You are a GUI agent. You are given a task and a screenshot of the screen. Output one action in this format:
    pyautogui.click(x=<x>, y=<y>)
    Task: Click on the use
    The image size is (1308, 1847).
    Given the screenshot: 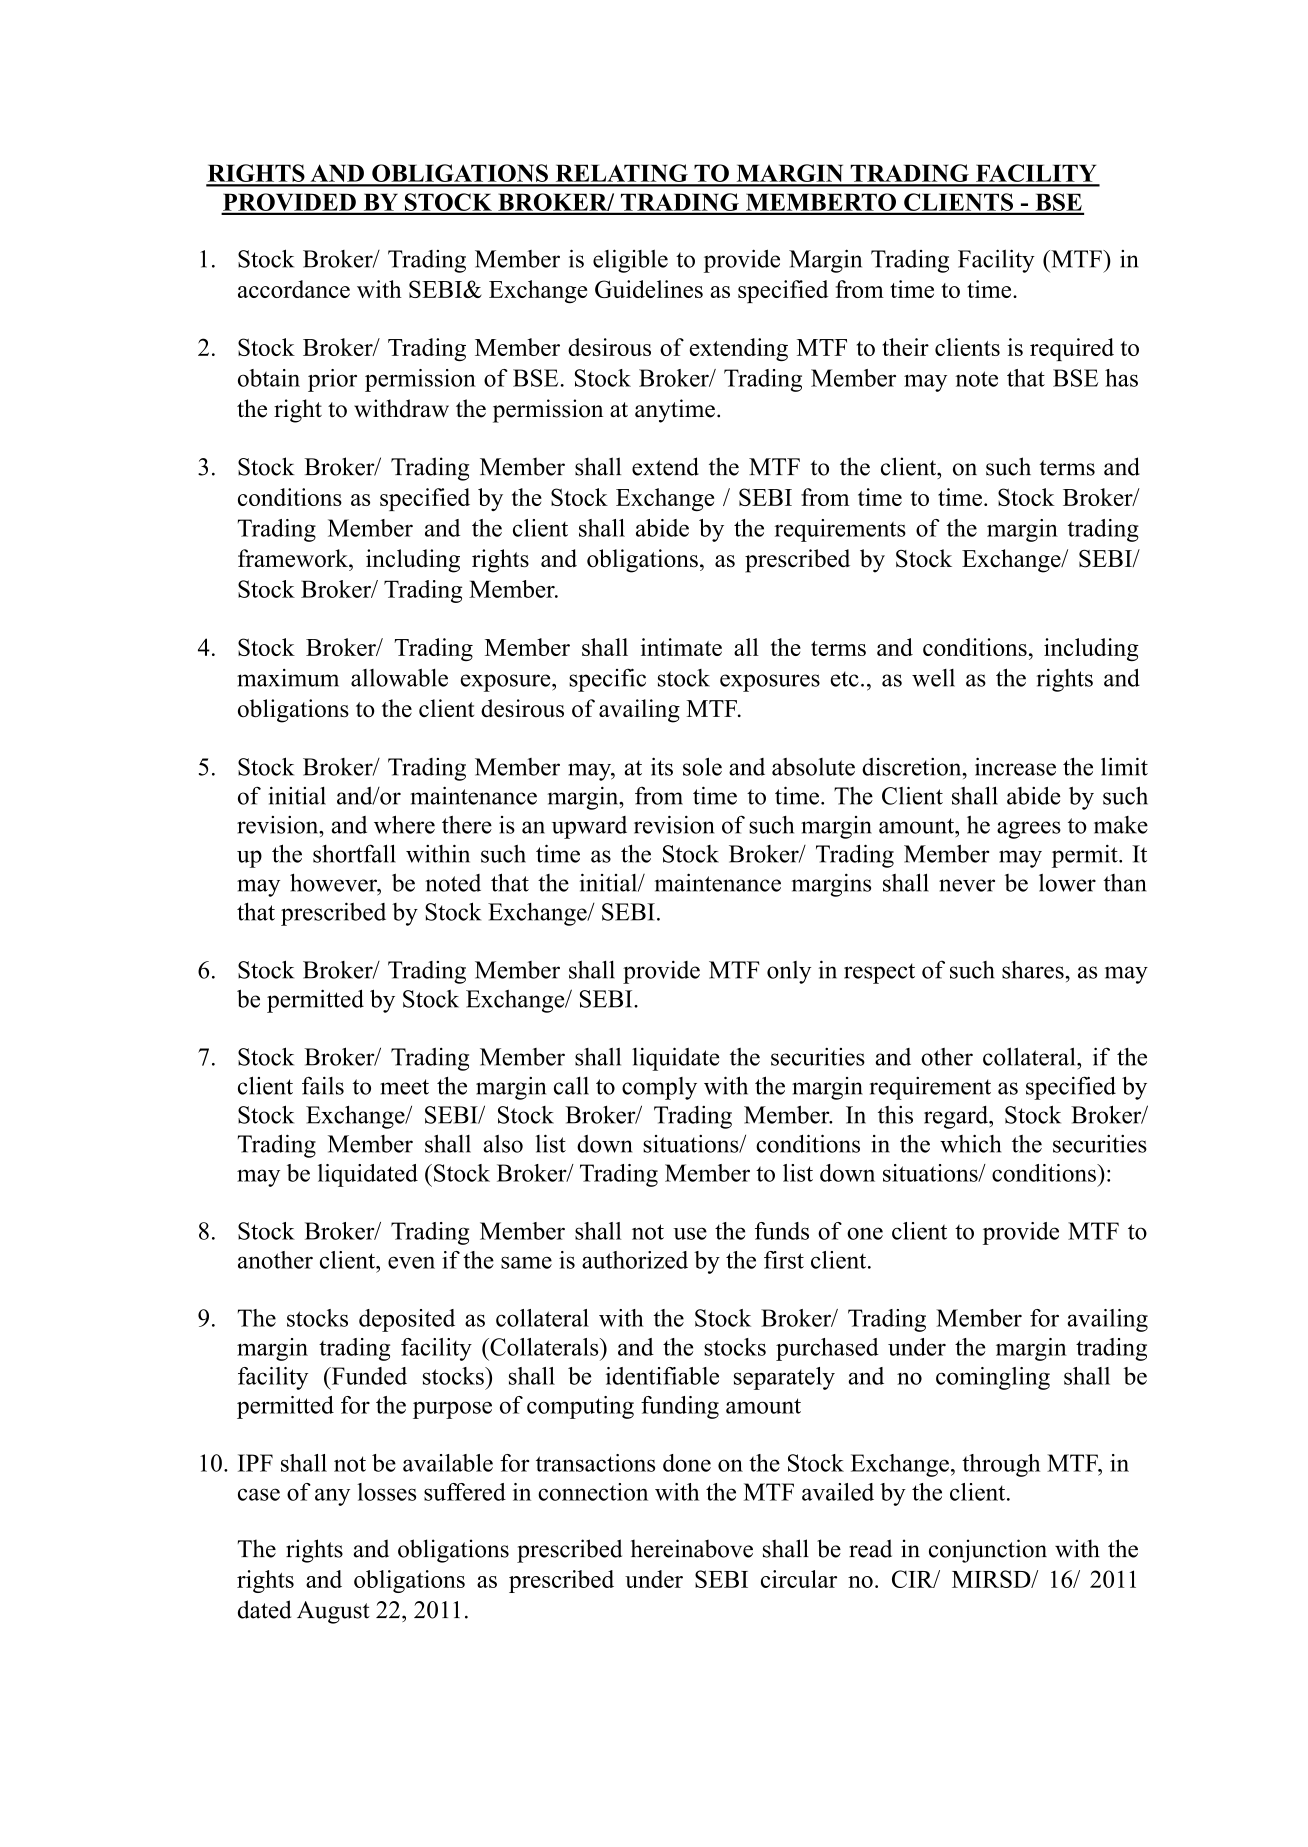 What is the action you would take?
    pyautogui.click(x=690, y=1233)
